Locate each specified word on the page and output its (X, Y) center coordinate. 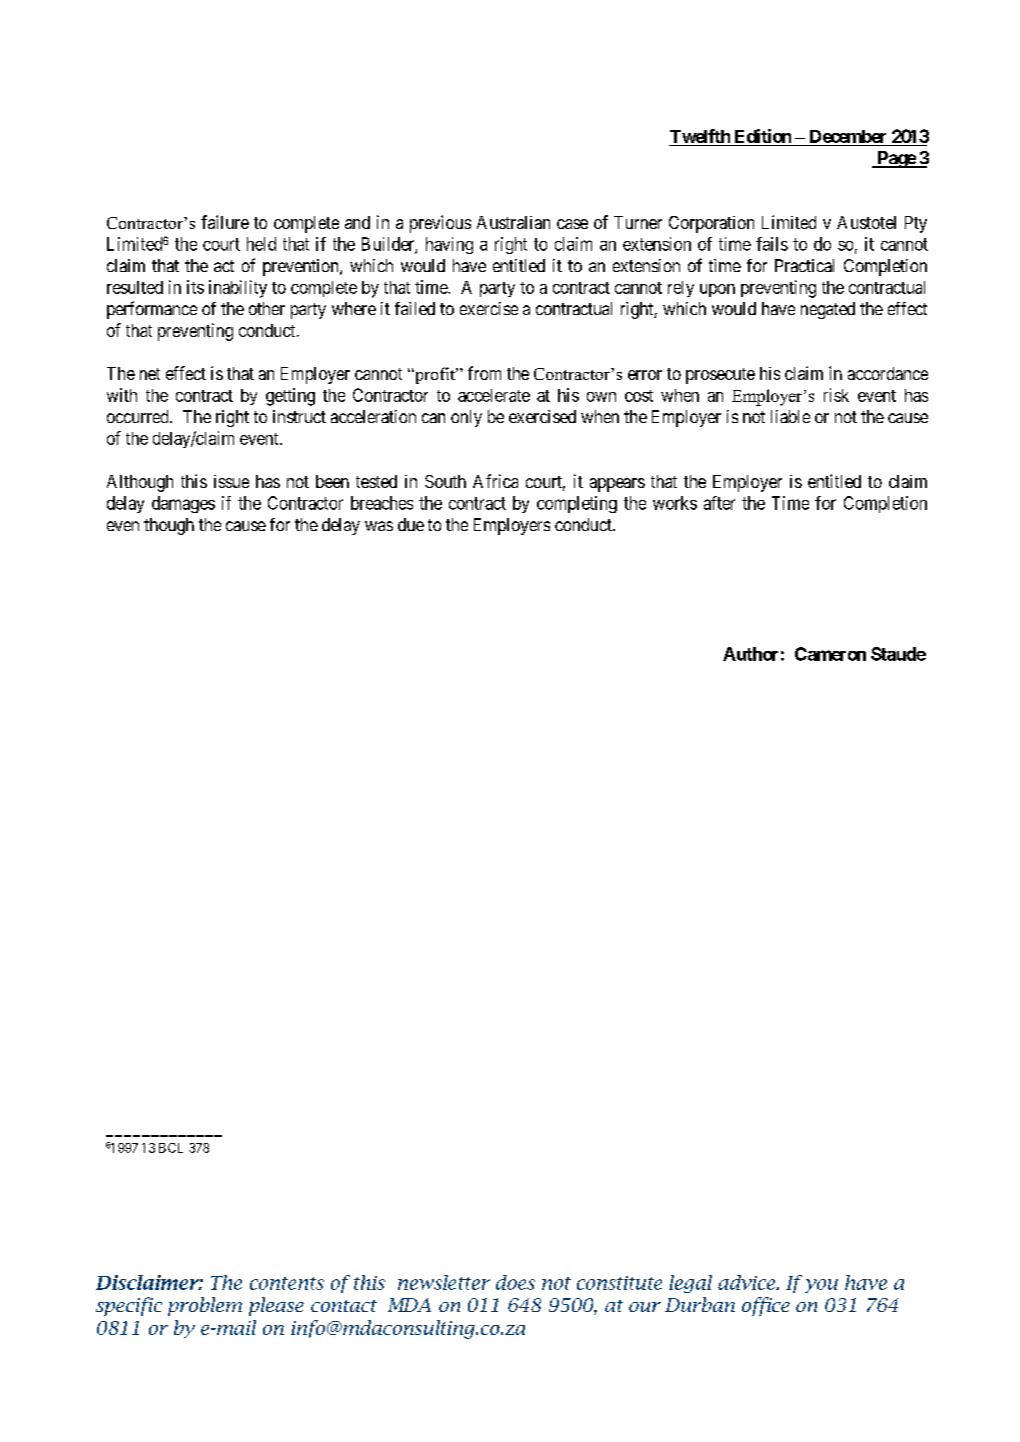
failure (225, 222)
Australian (513, 222)
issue (231, 481)
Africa (495, 481)
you (821, 1286)
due (411, 524)
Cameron (830, 654)
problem (205, 1306)
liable (790, 416)
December (848, 136)
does (515, 1282)
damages (183, 504)
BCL (171, 1148)
